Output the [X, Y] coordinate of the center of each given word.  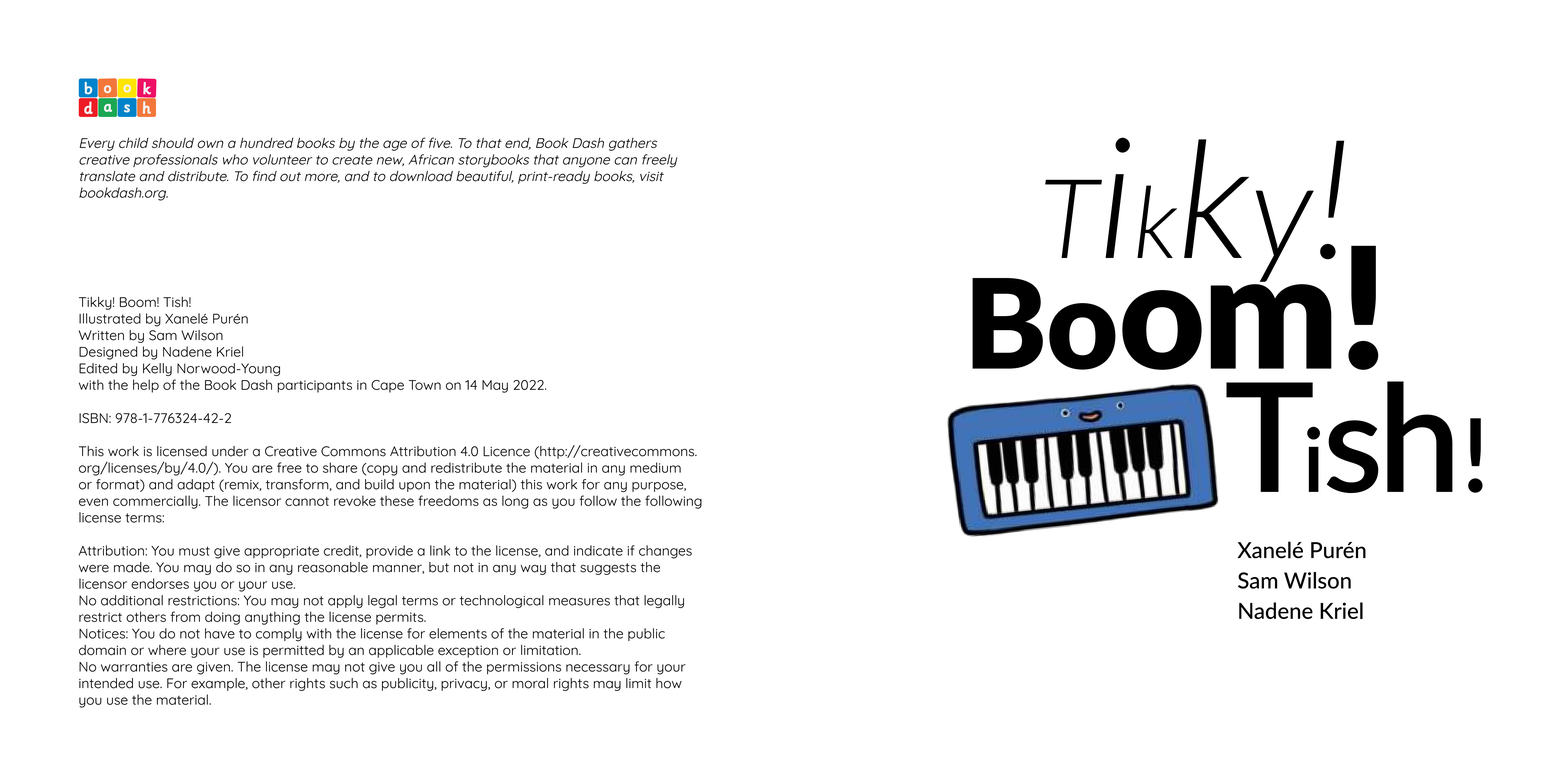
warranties [134, 667]
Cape [387, 386]
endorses [160, 583]
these [397, 501]
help [146, 386]
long [515, 502]
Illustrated [110, 318]
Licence [506, 451]
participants [314, 386]
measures [579, 602]
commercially [156, 502]
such [344, 683]
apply [345, 601]
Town [425, 385]
